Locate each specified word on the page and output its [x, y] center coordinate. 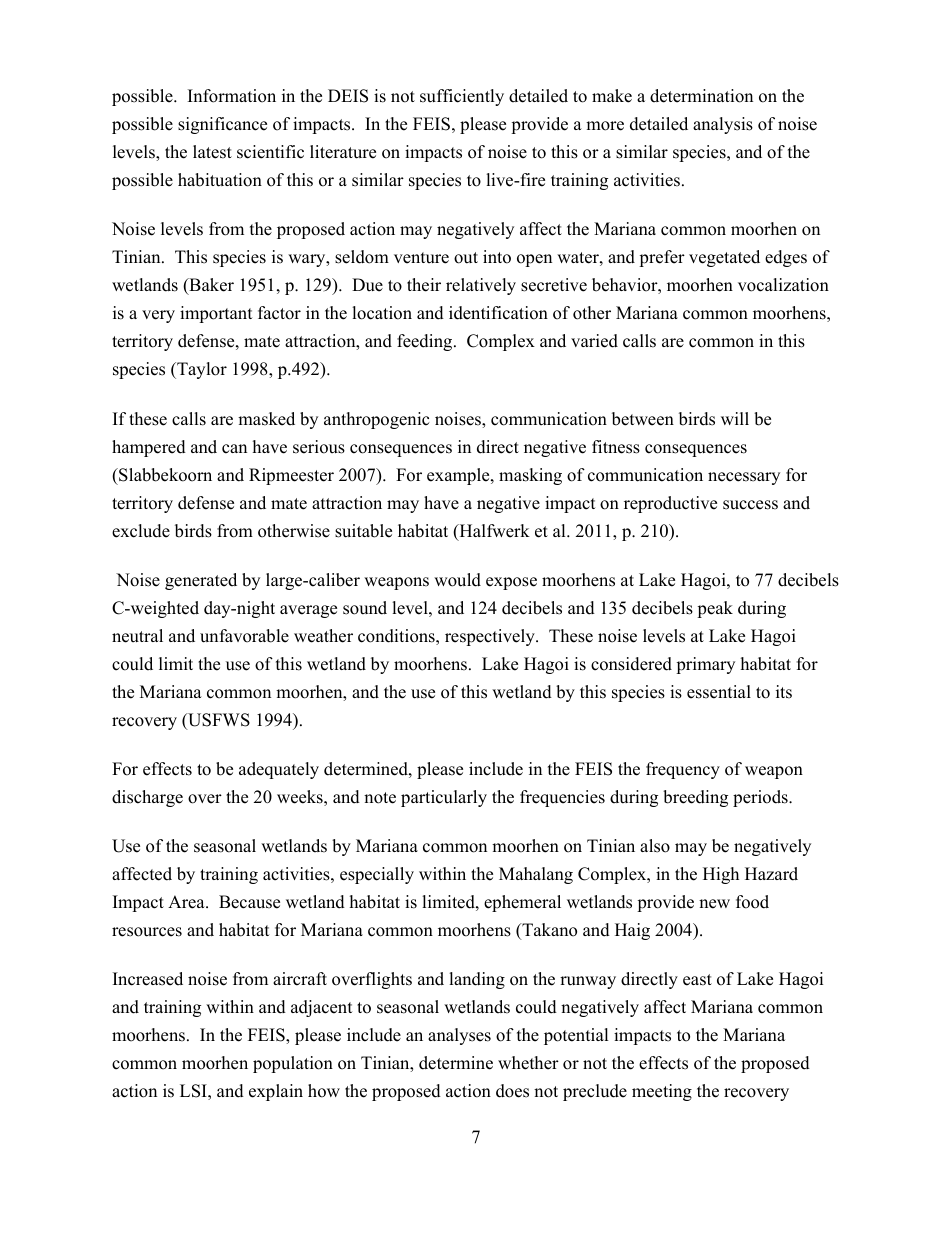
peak [715, 609]
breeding [695, 798]
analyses [459, 1036]
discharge [147, 798]
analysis [723, 125]
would [457, 580]
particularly [444, 798]
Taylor [201, 370]
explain [276, 1092]
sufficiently [462, 97]
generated [201, 581]
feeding [426, 342]
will [735, 418]
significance [222, 125]
